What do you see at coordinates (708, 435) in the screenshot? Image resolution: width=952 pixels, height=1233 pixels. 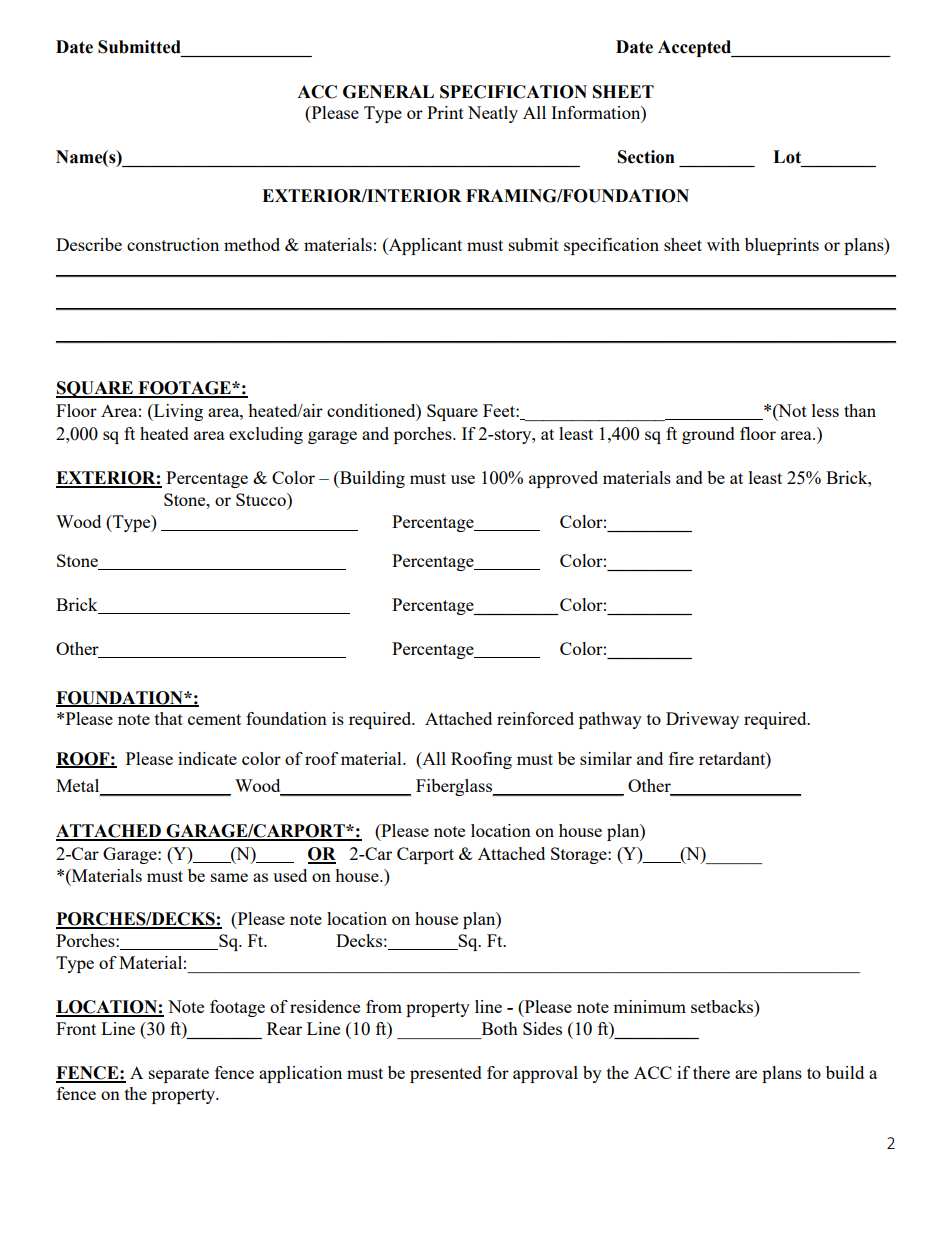 I see `ground` at bounding box center [708, 435].
